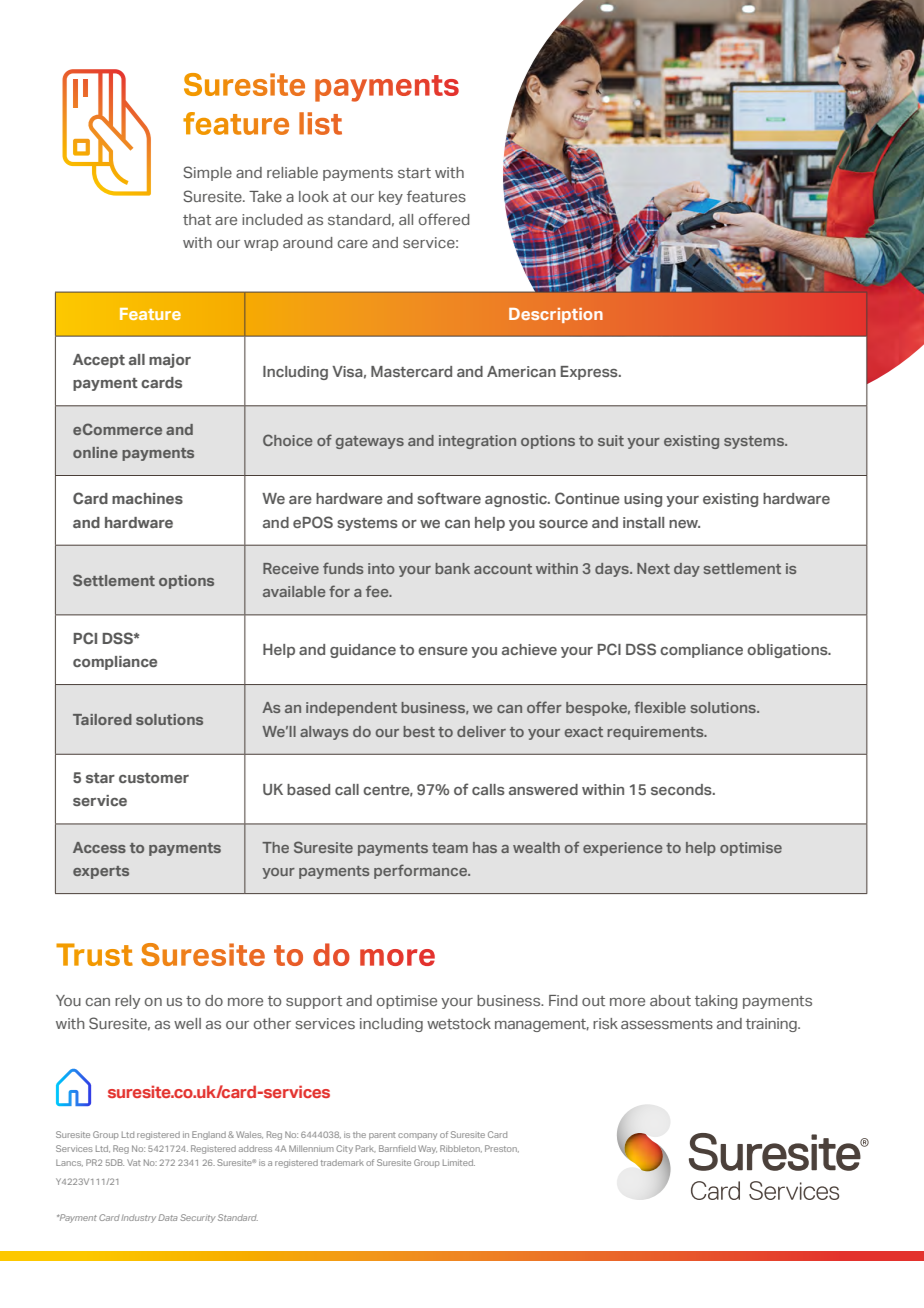 This screenshot has height=1308, width=924. I want to click on Data, so click(168, 1217).
